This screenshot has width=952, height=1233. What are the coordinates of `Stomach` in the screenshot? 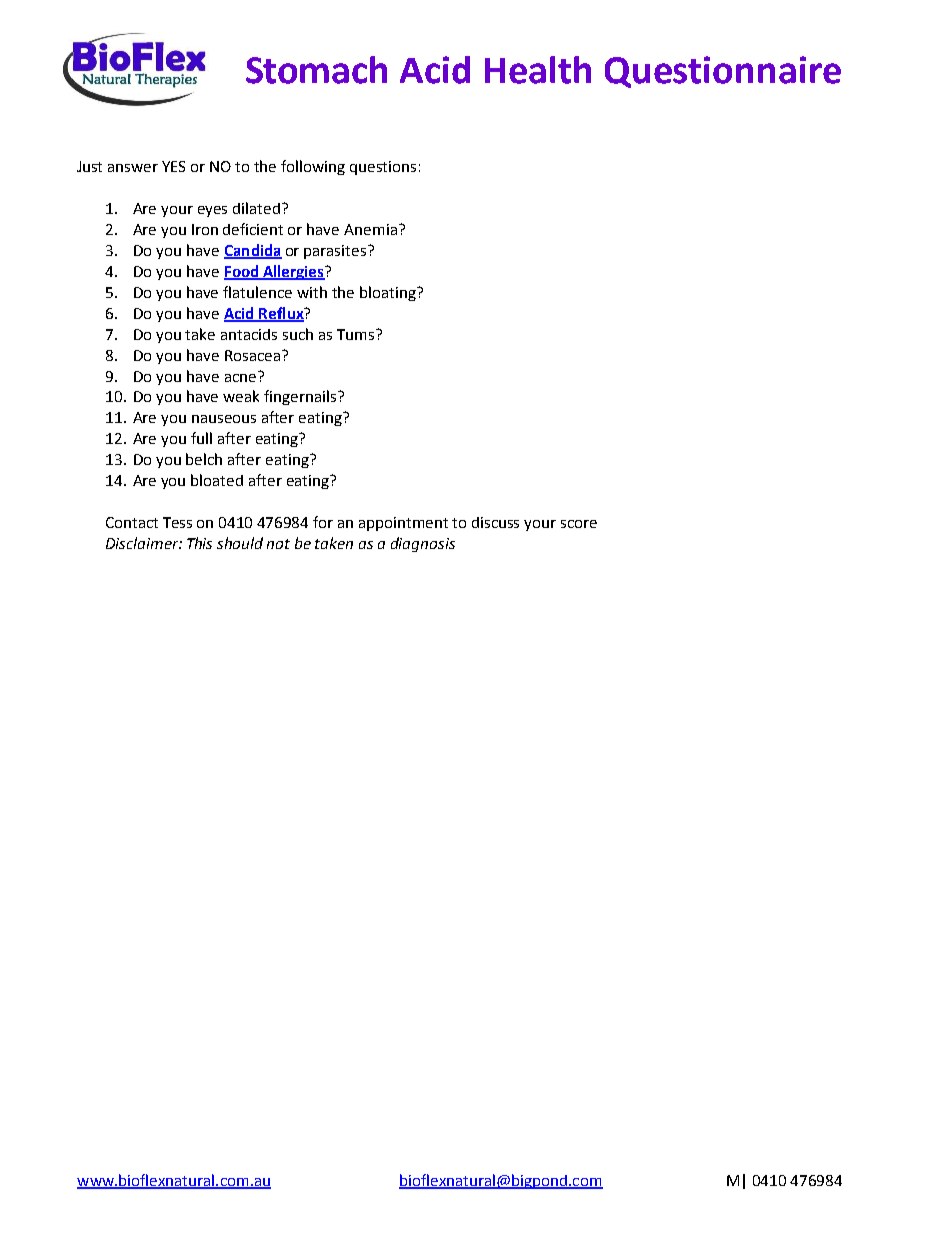 It's located at (316, 70).
